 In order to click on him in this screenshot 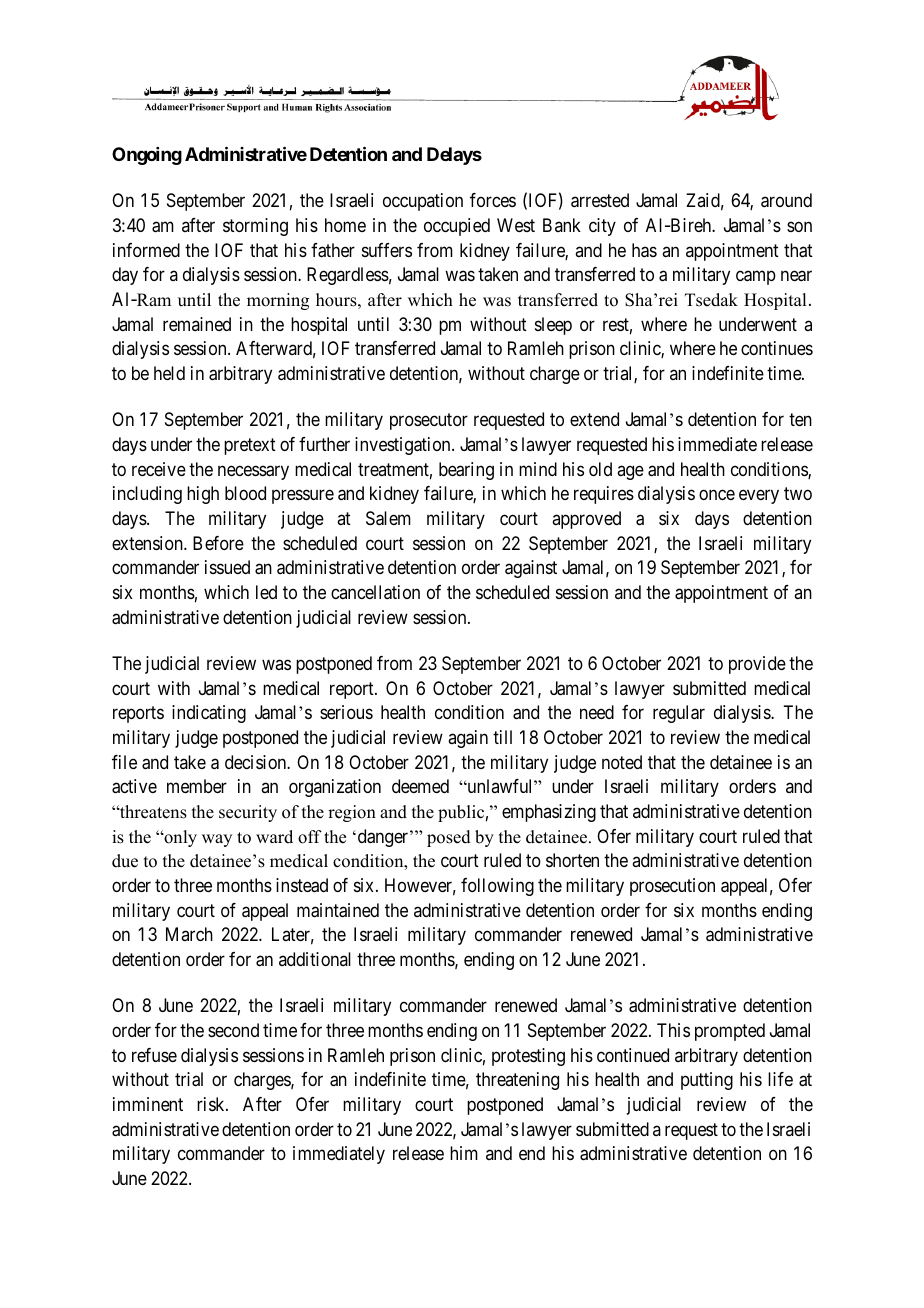, I will do `click(464, 1153)`.
